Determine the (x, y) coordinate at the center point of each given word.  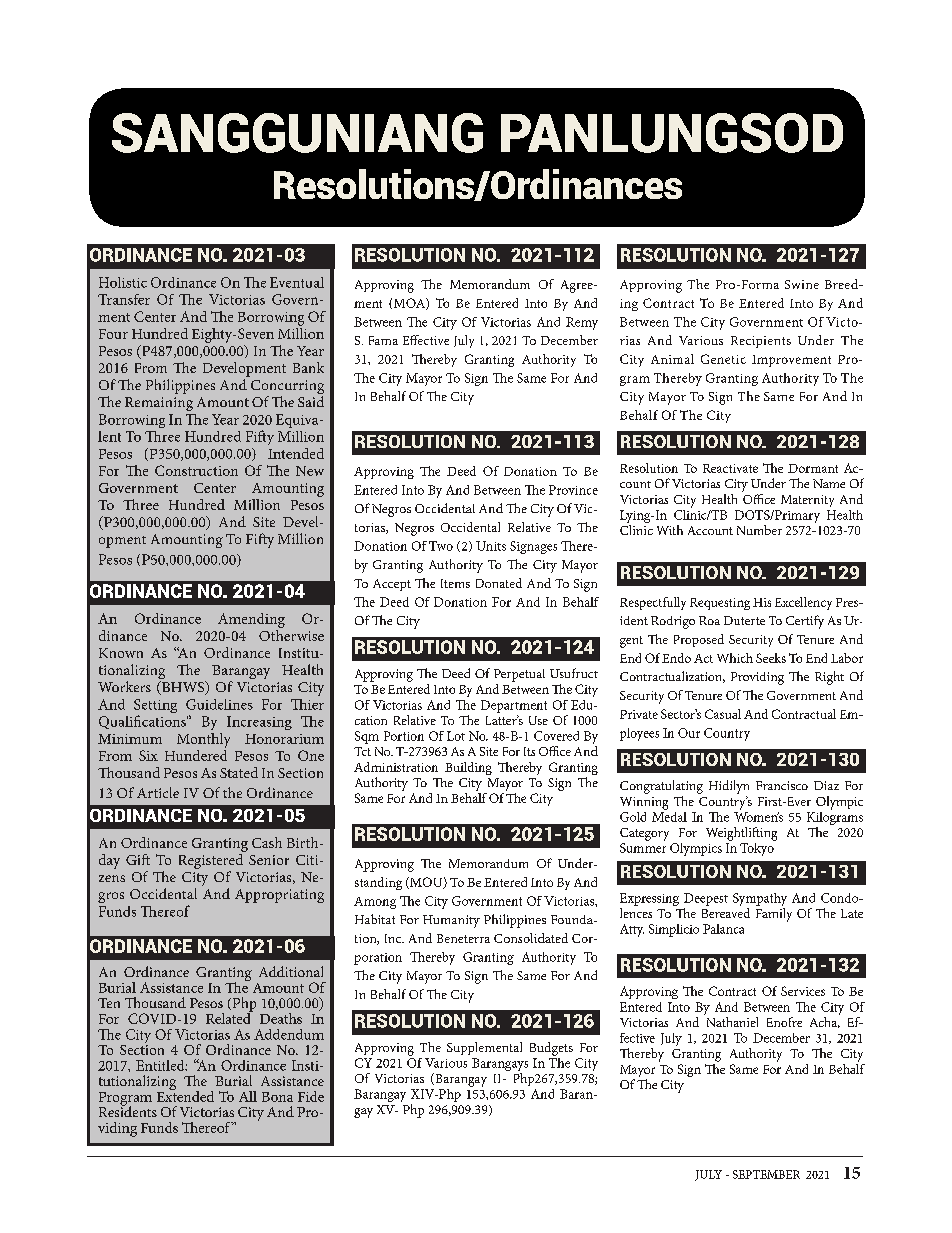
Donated (499, 583)
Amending (251, 620)
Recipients (761, 342)
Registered (211, 861)
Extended (185, 1095)
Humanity (451, 921)
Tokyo (758, 848)
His (762, 602)
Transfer (124, 299)
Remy (582, 323)
